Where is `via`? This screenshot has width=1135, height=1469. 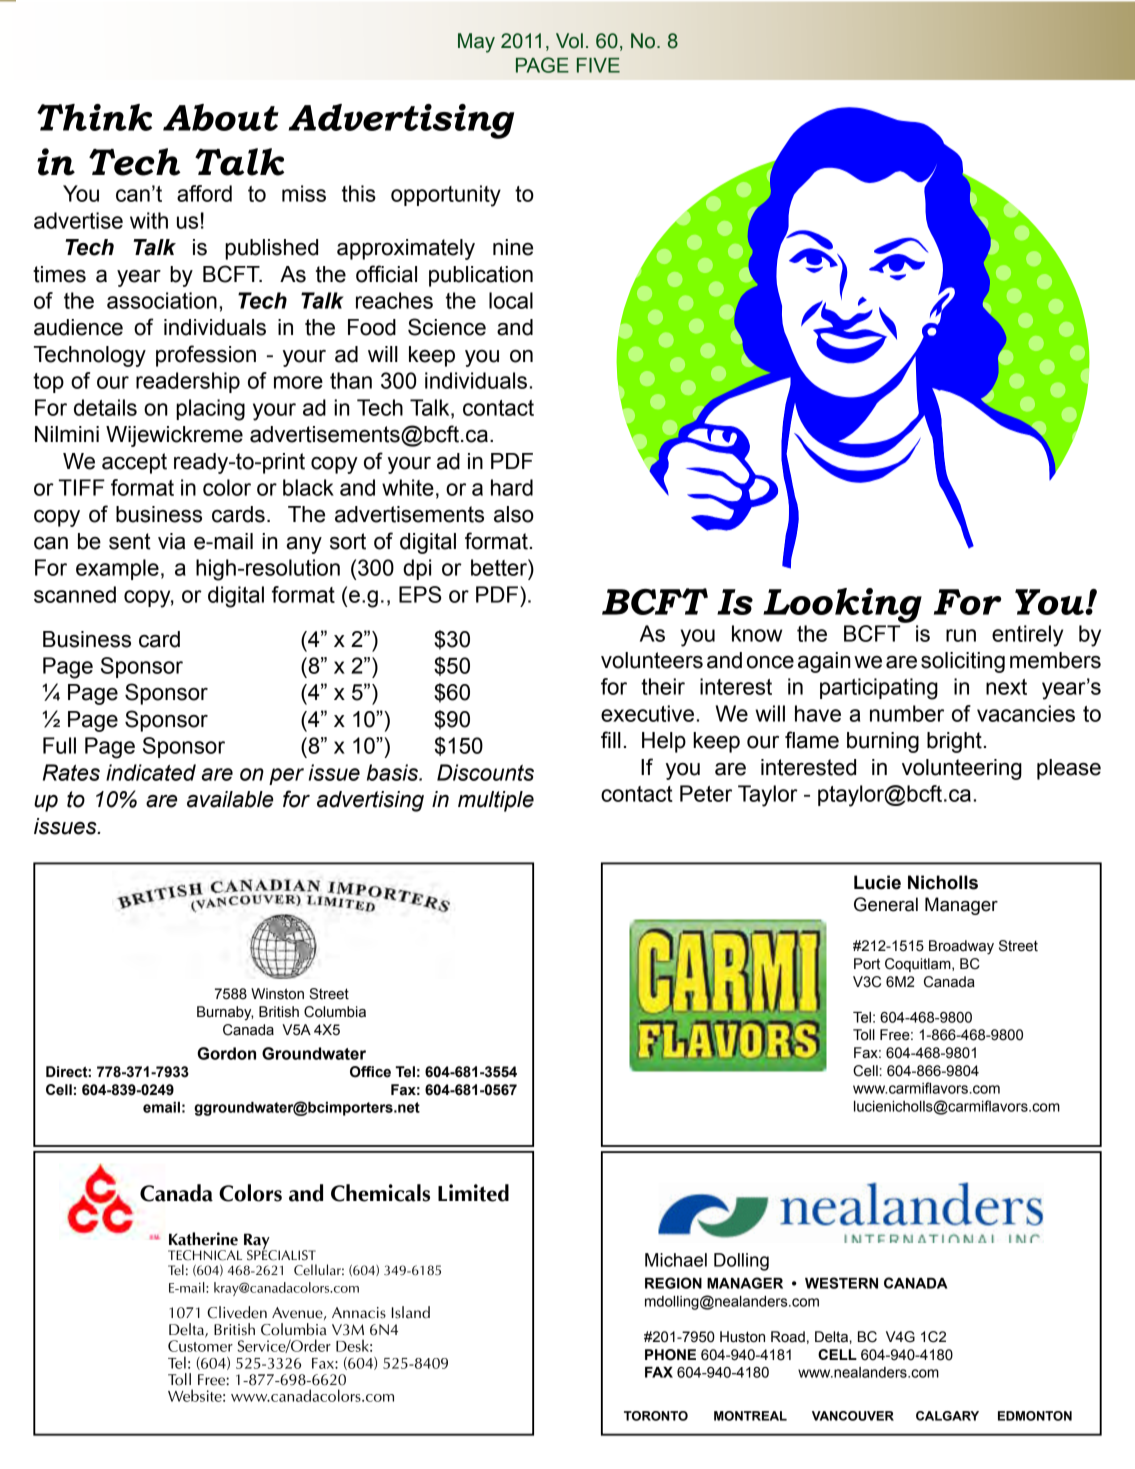
via is located at coordinates (171, 541).
